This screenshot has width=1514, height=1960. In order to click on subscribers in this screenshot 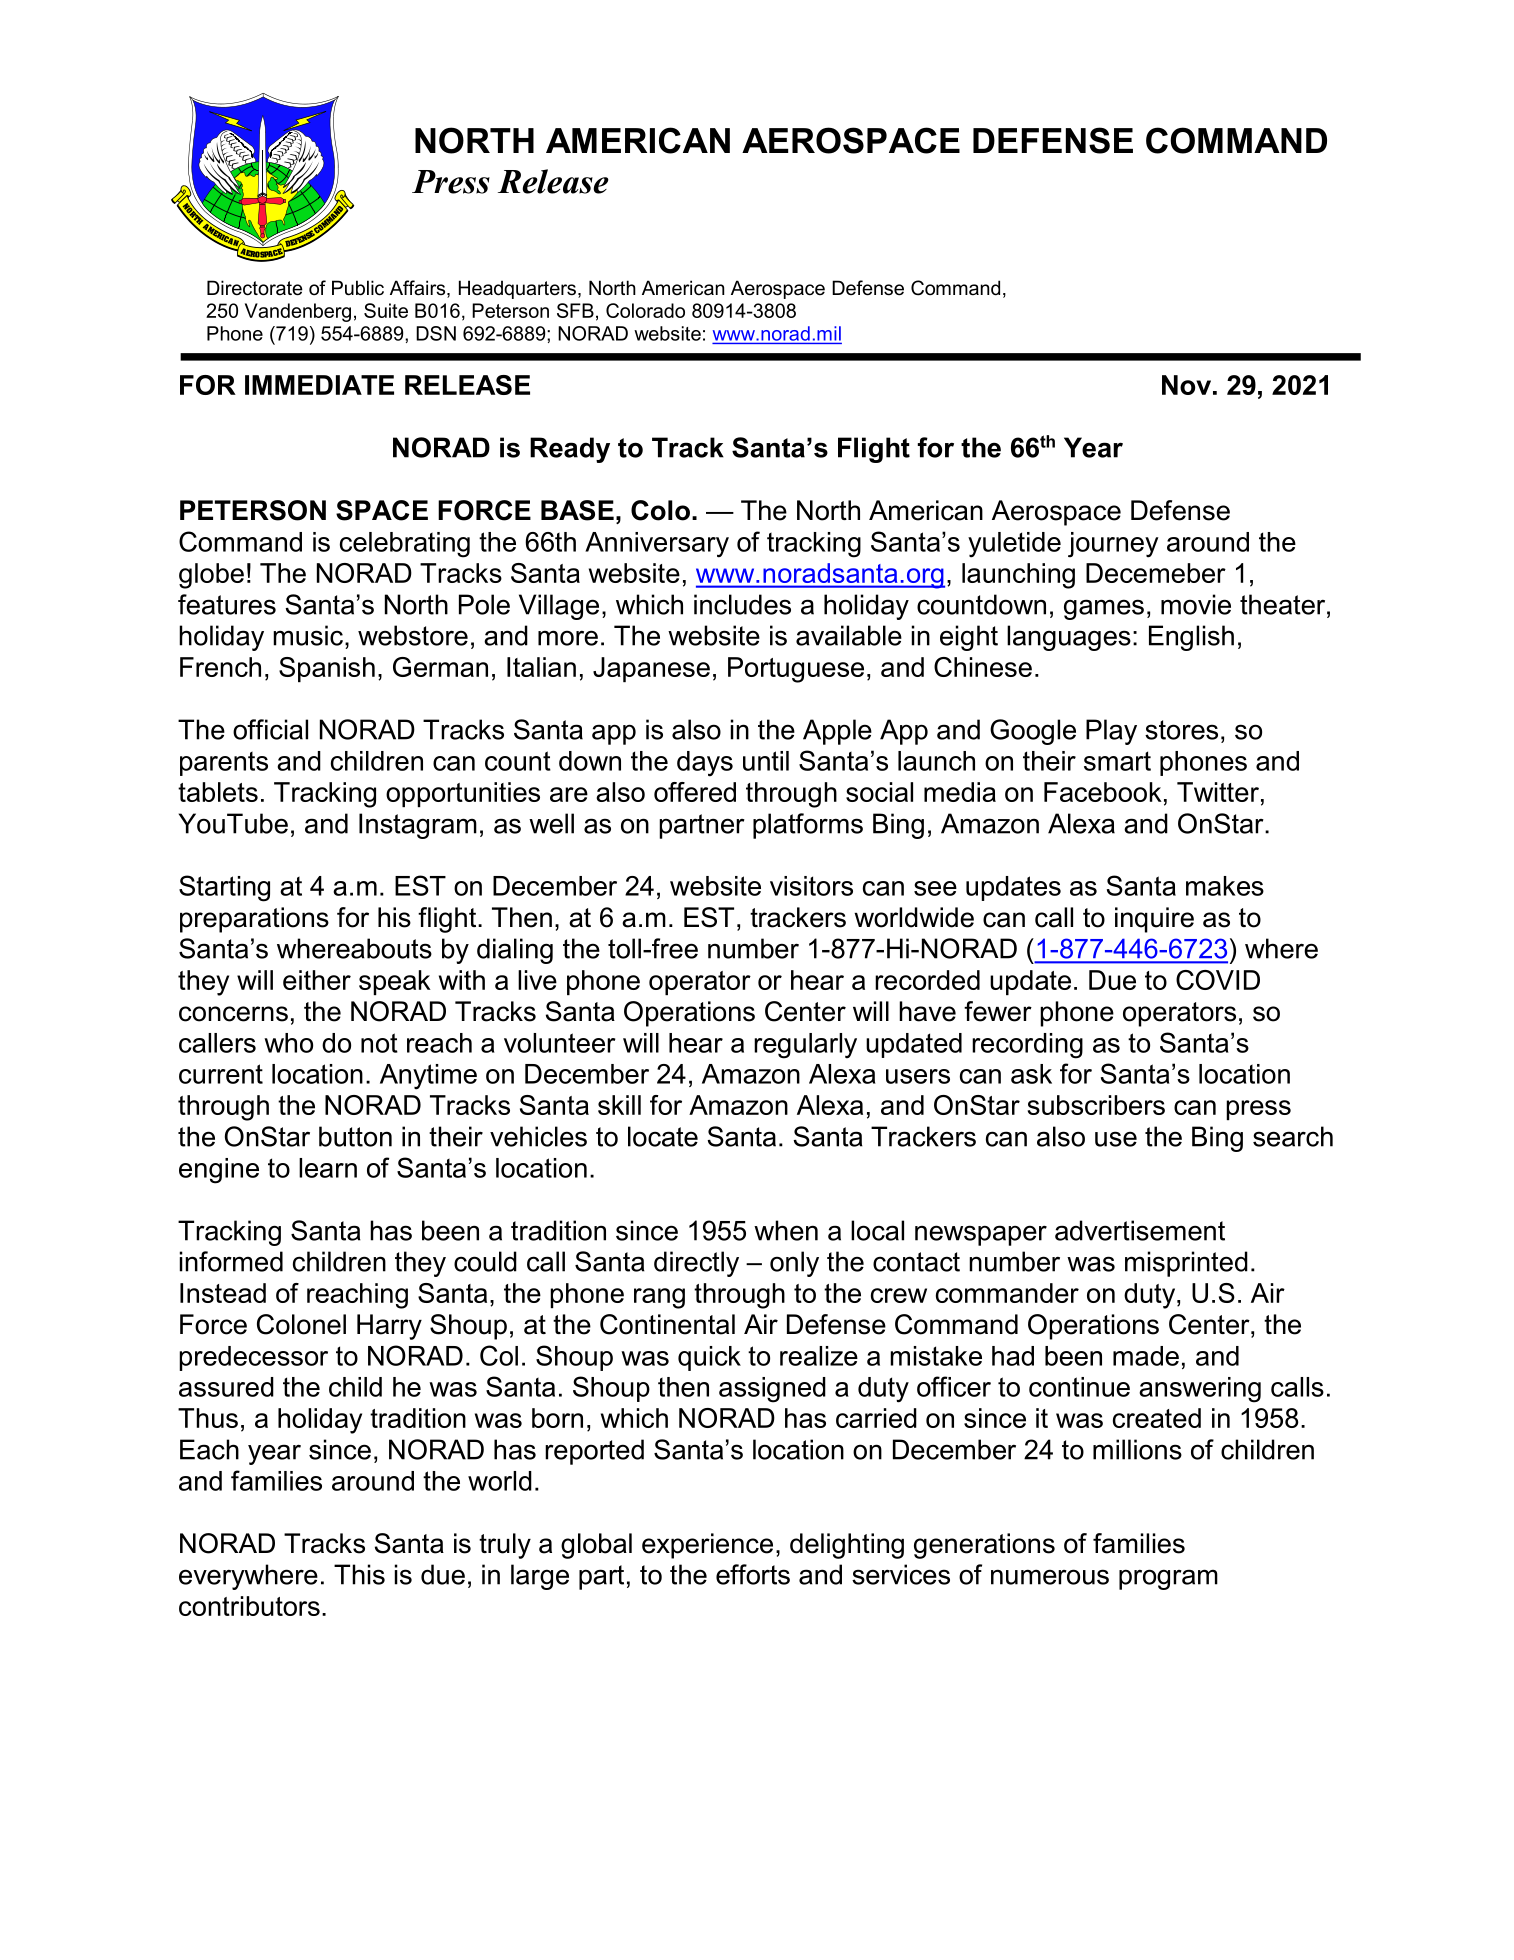, I will do `click(1096, 1105)`.
